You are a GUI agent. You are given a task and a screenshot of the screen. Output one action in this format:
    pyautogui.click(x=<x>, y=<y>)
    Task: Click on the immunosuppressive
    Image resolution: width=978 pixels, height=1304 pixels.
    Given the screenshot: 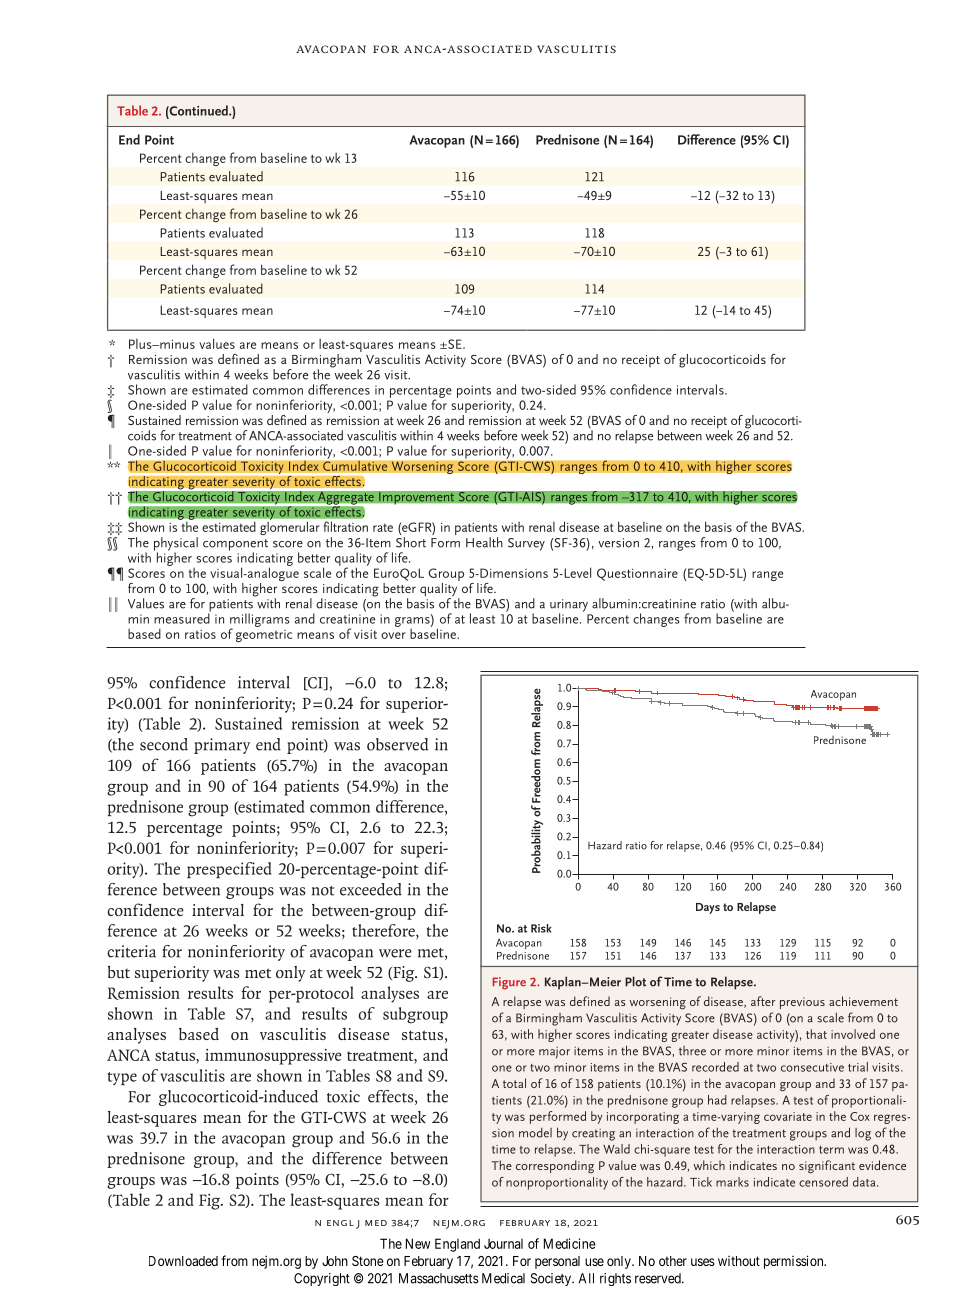 What is the action you would take?
    pyautogui.click(x=273, y=1057)
